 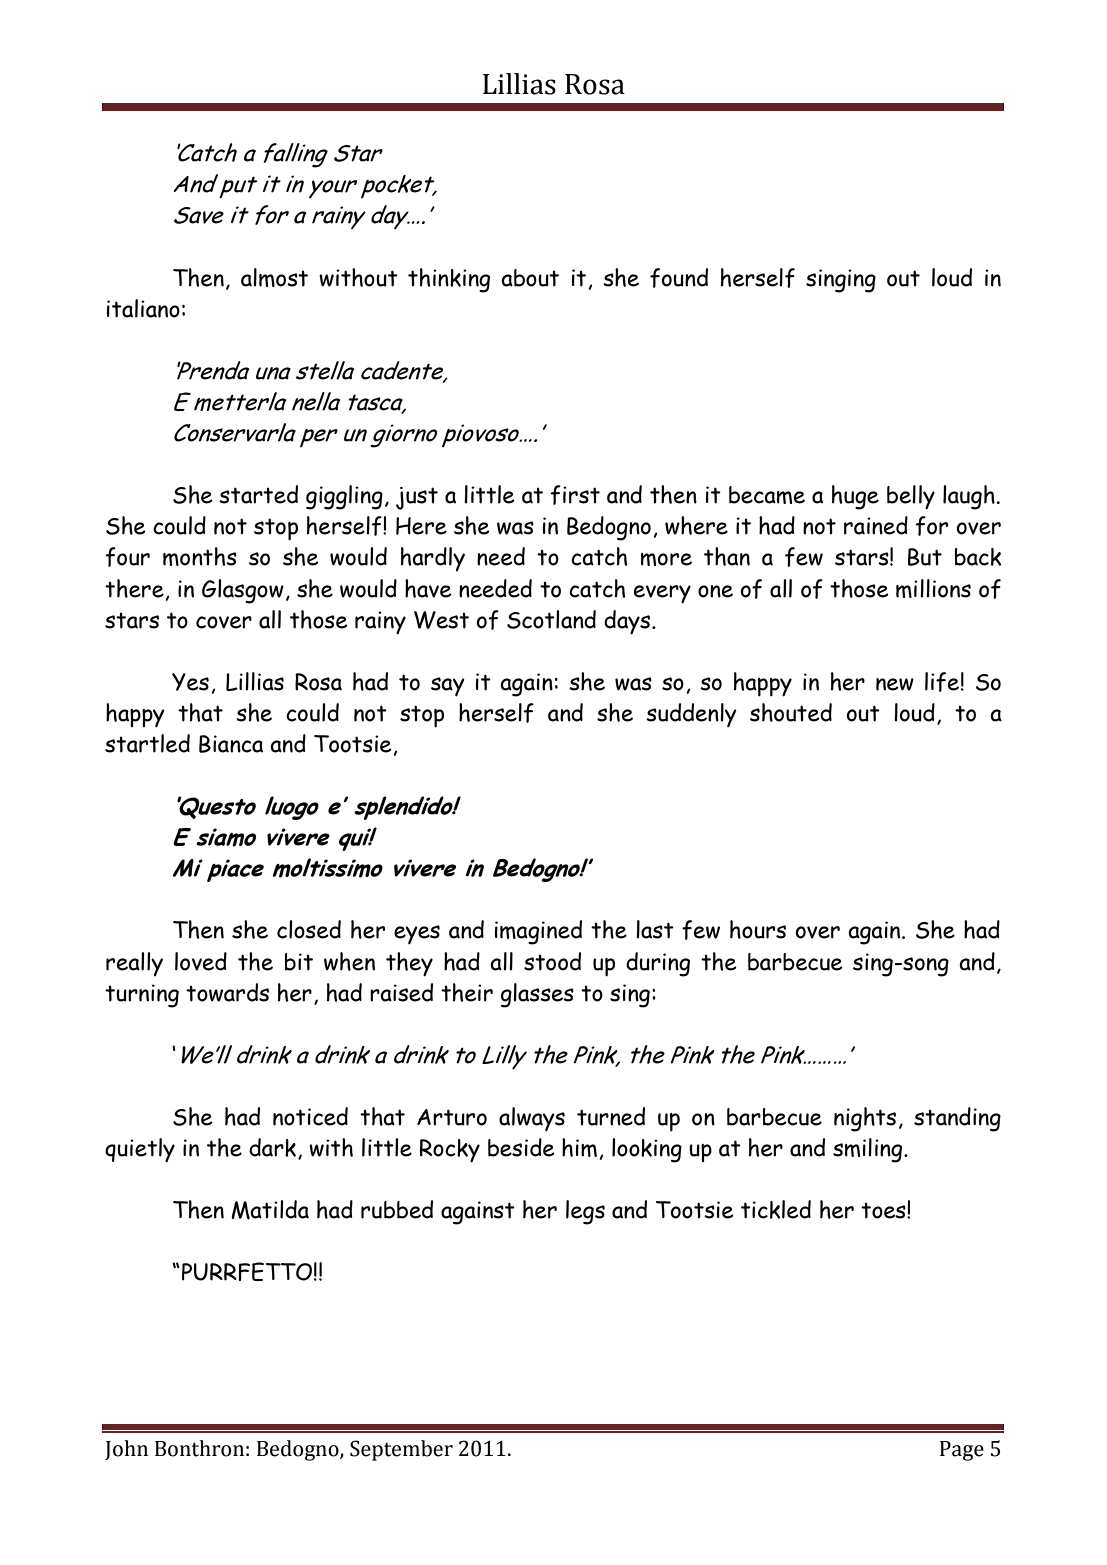 What do you see at coordinates (758, 929) in the screenshot?
I see `hours` at bounding box center [758, 929].
